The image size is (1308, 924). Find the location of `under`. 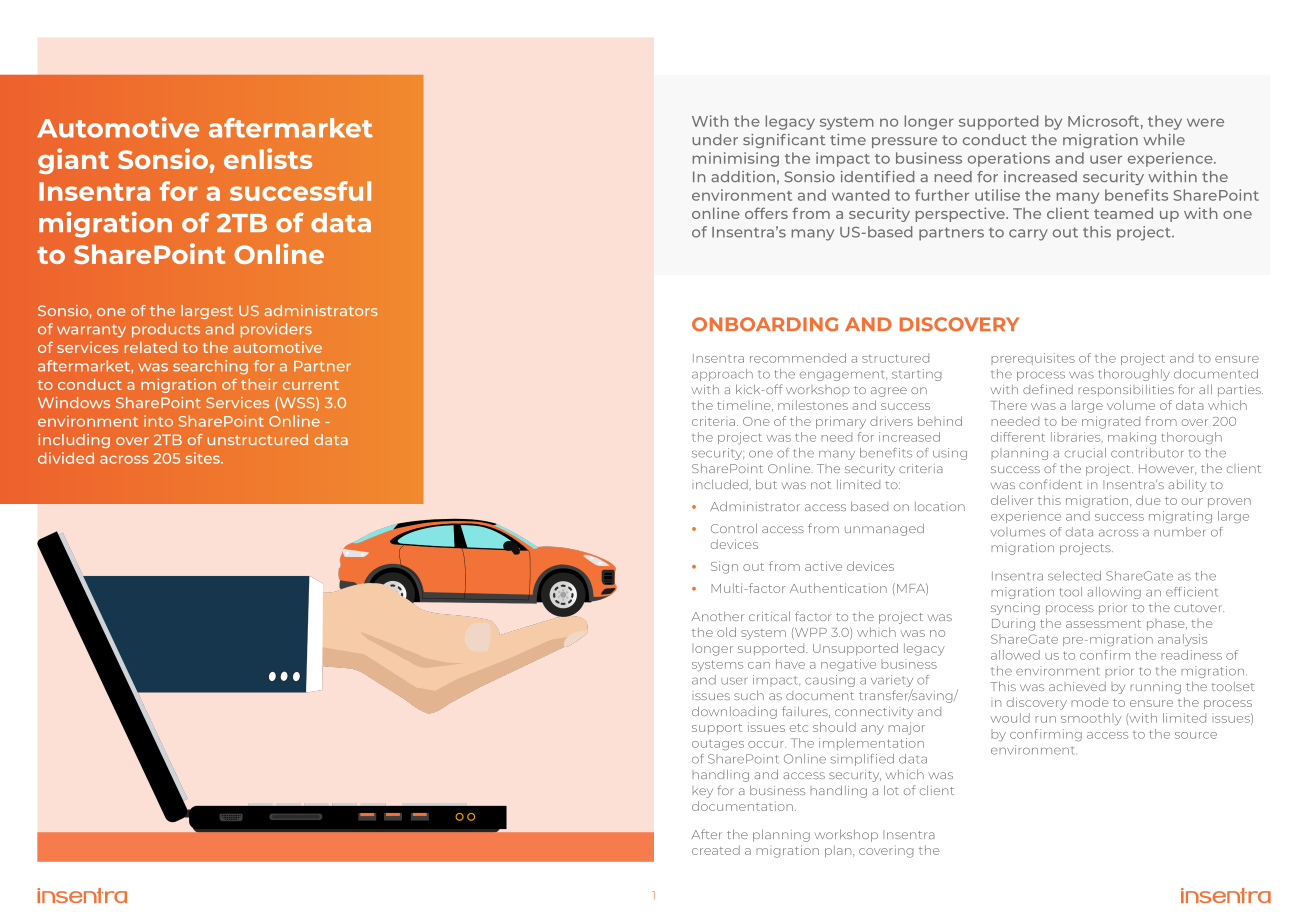

under is located at coordinates (715, 139).
